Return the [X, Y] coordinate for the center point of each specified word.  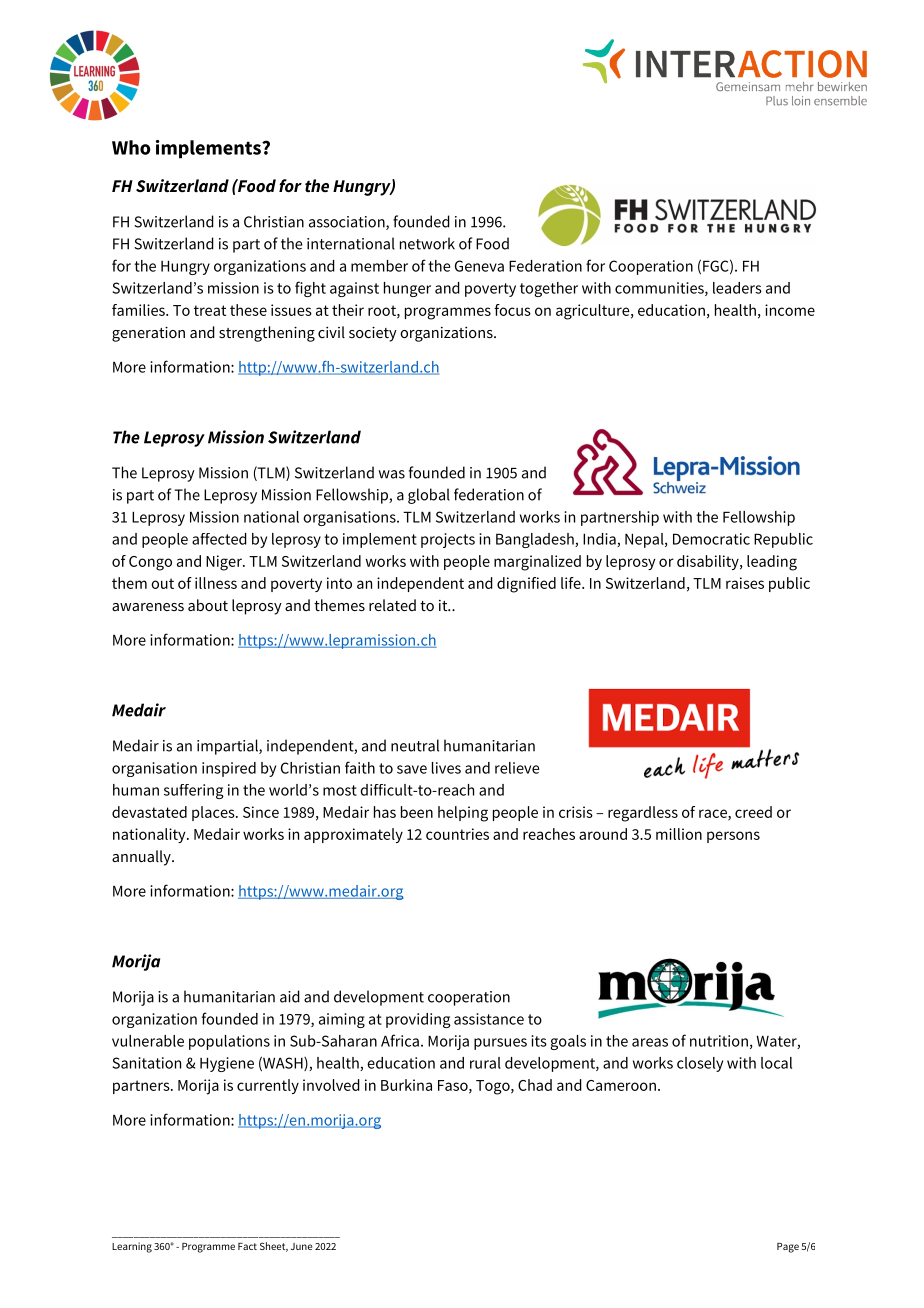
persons [733, 837]
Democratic [711, 539]
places [214, 813]
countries [457, 834]
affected [219, 539]
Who [131, 147]
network [427, 243]
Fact [247, 1246]
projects [448, 540]
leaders [737, 288]
